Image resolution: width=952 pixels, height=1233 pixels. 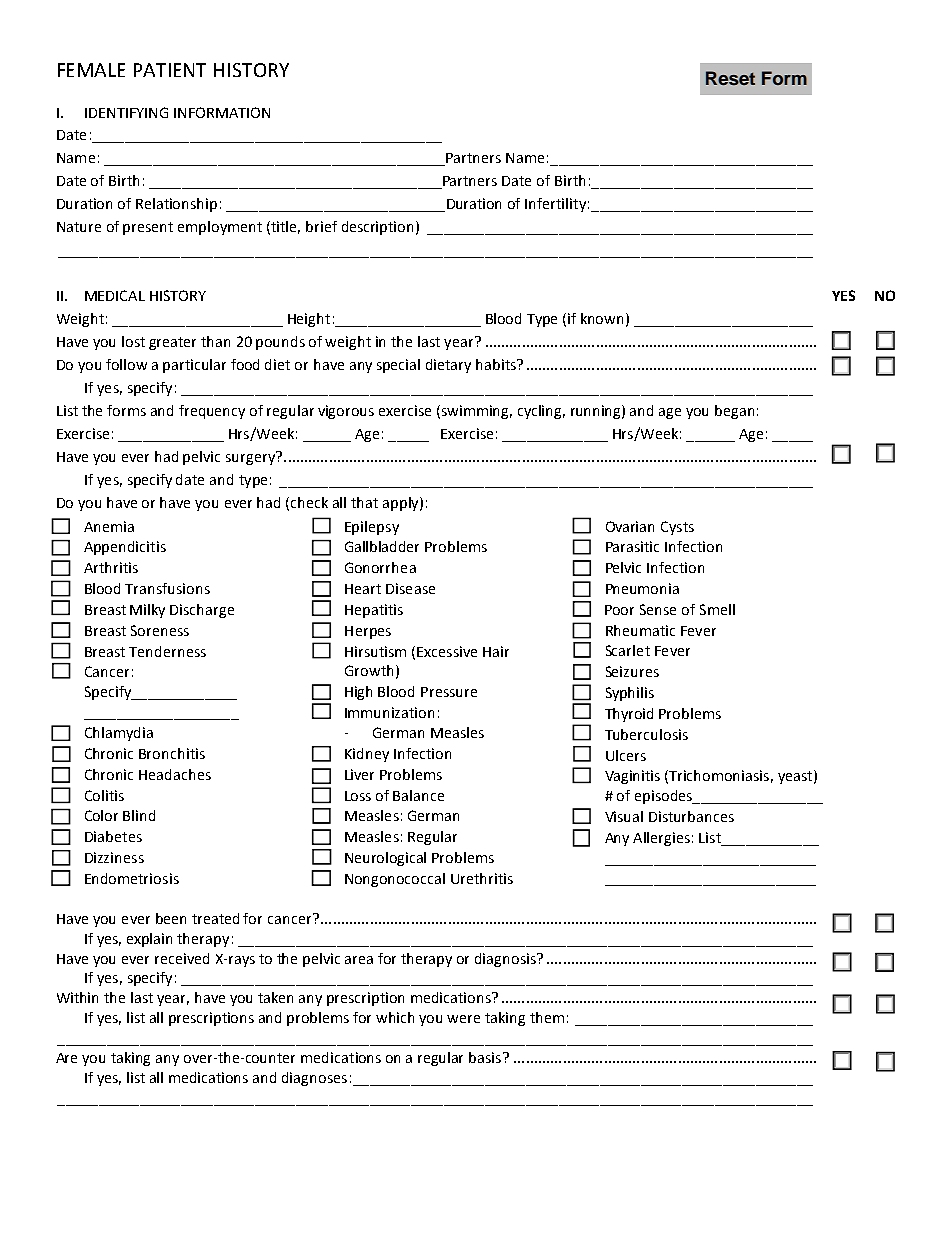 I want to click on Within, so click(x=77, y=997).
